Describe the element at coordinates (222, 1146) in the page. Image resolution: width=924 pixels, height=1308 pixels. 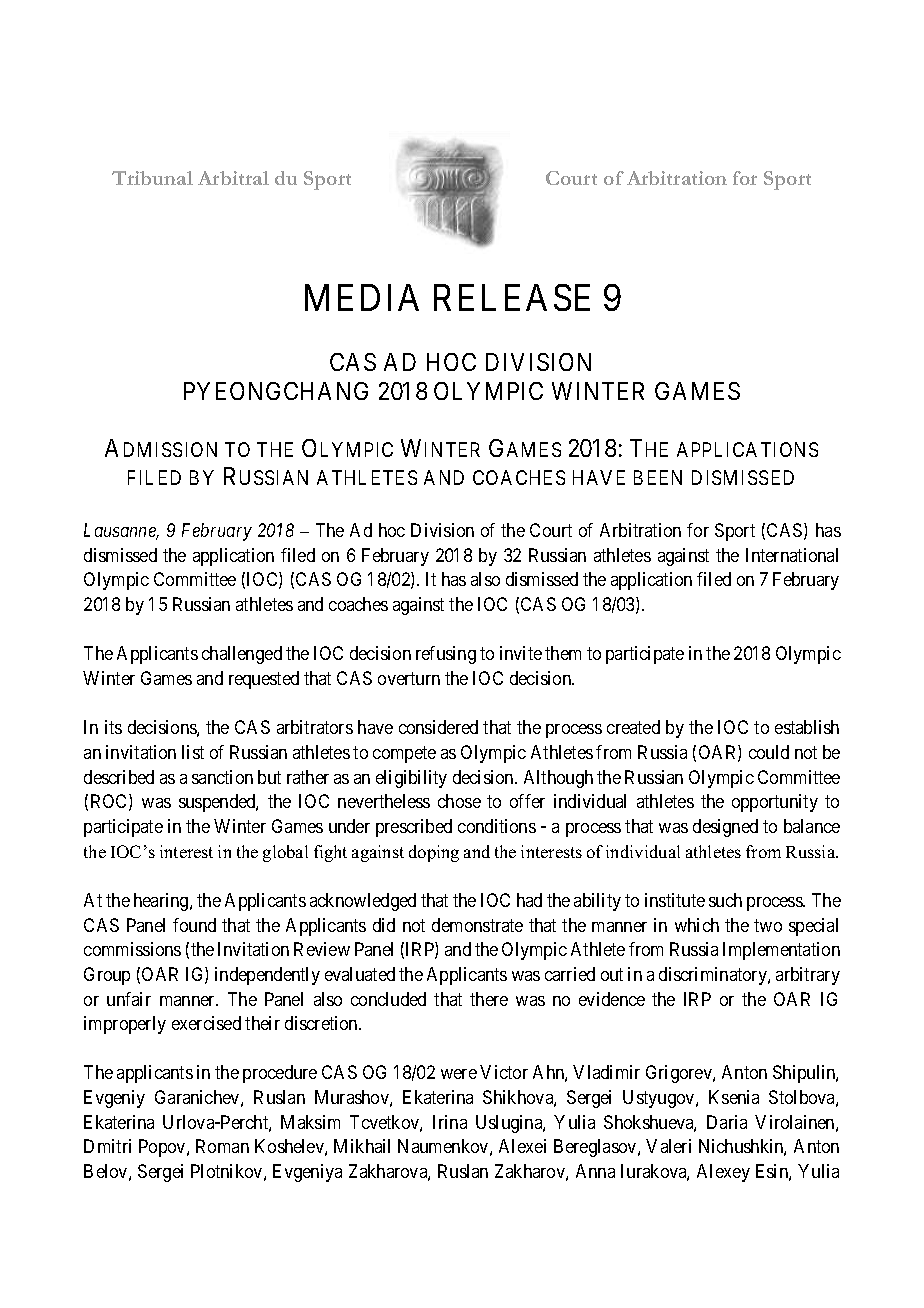
I see `Roman` at that location.
